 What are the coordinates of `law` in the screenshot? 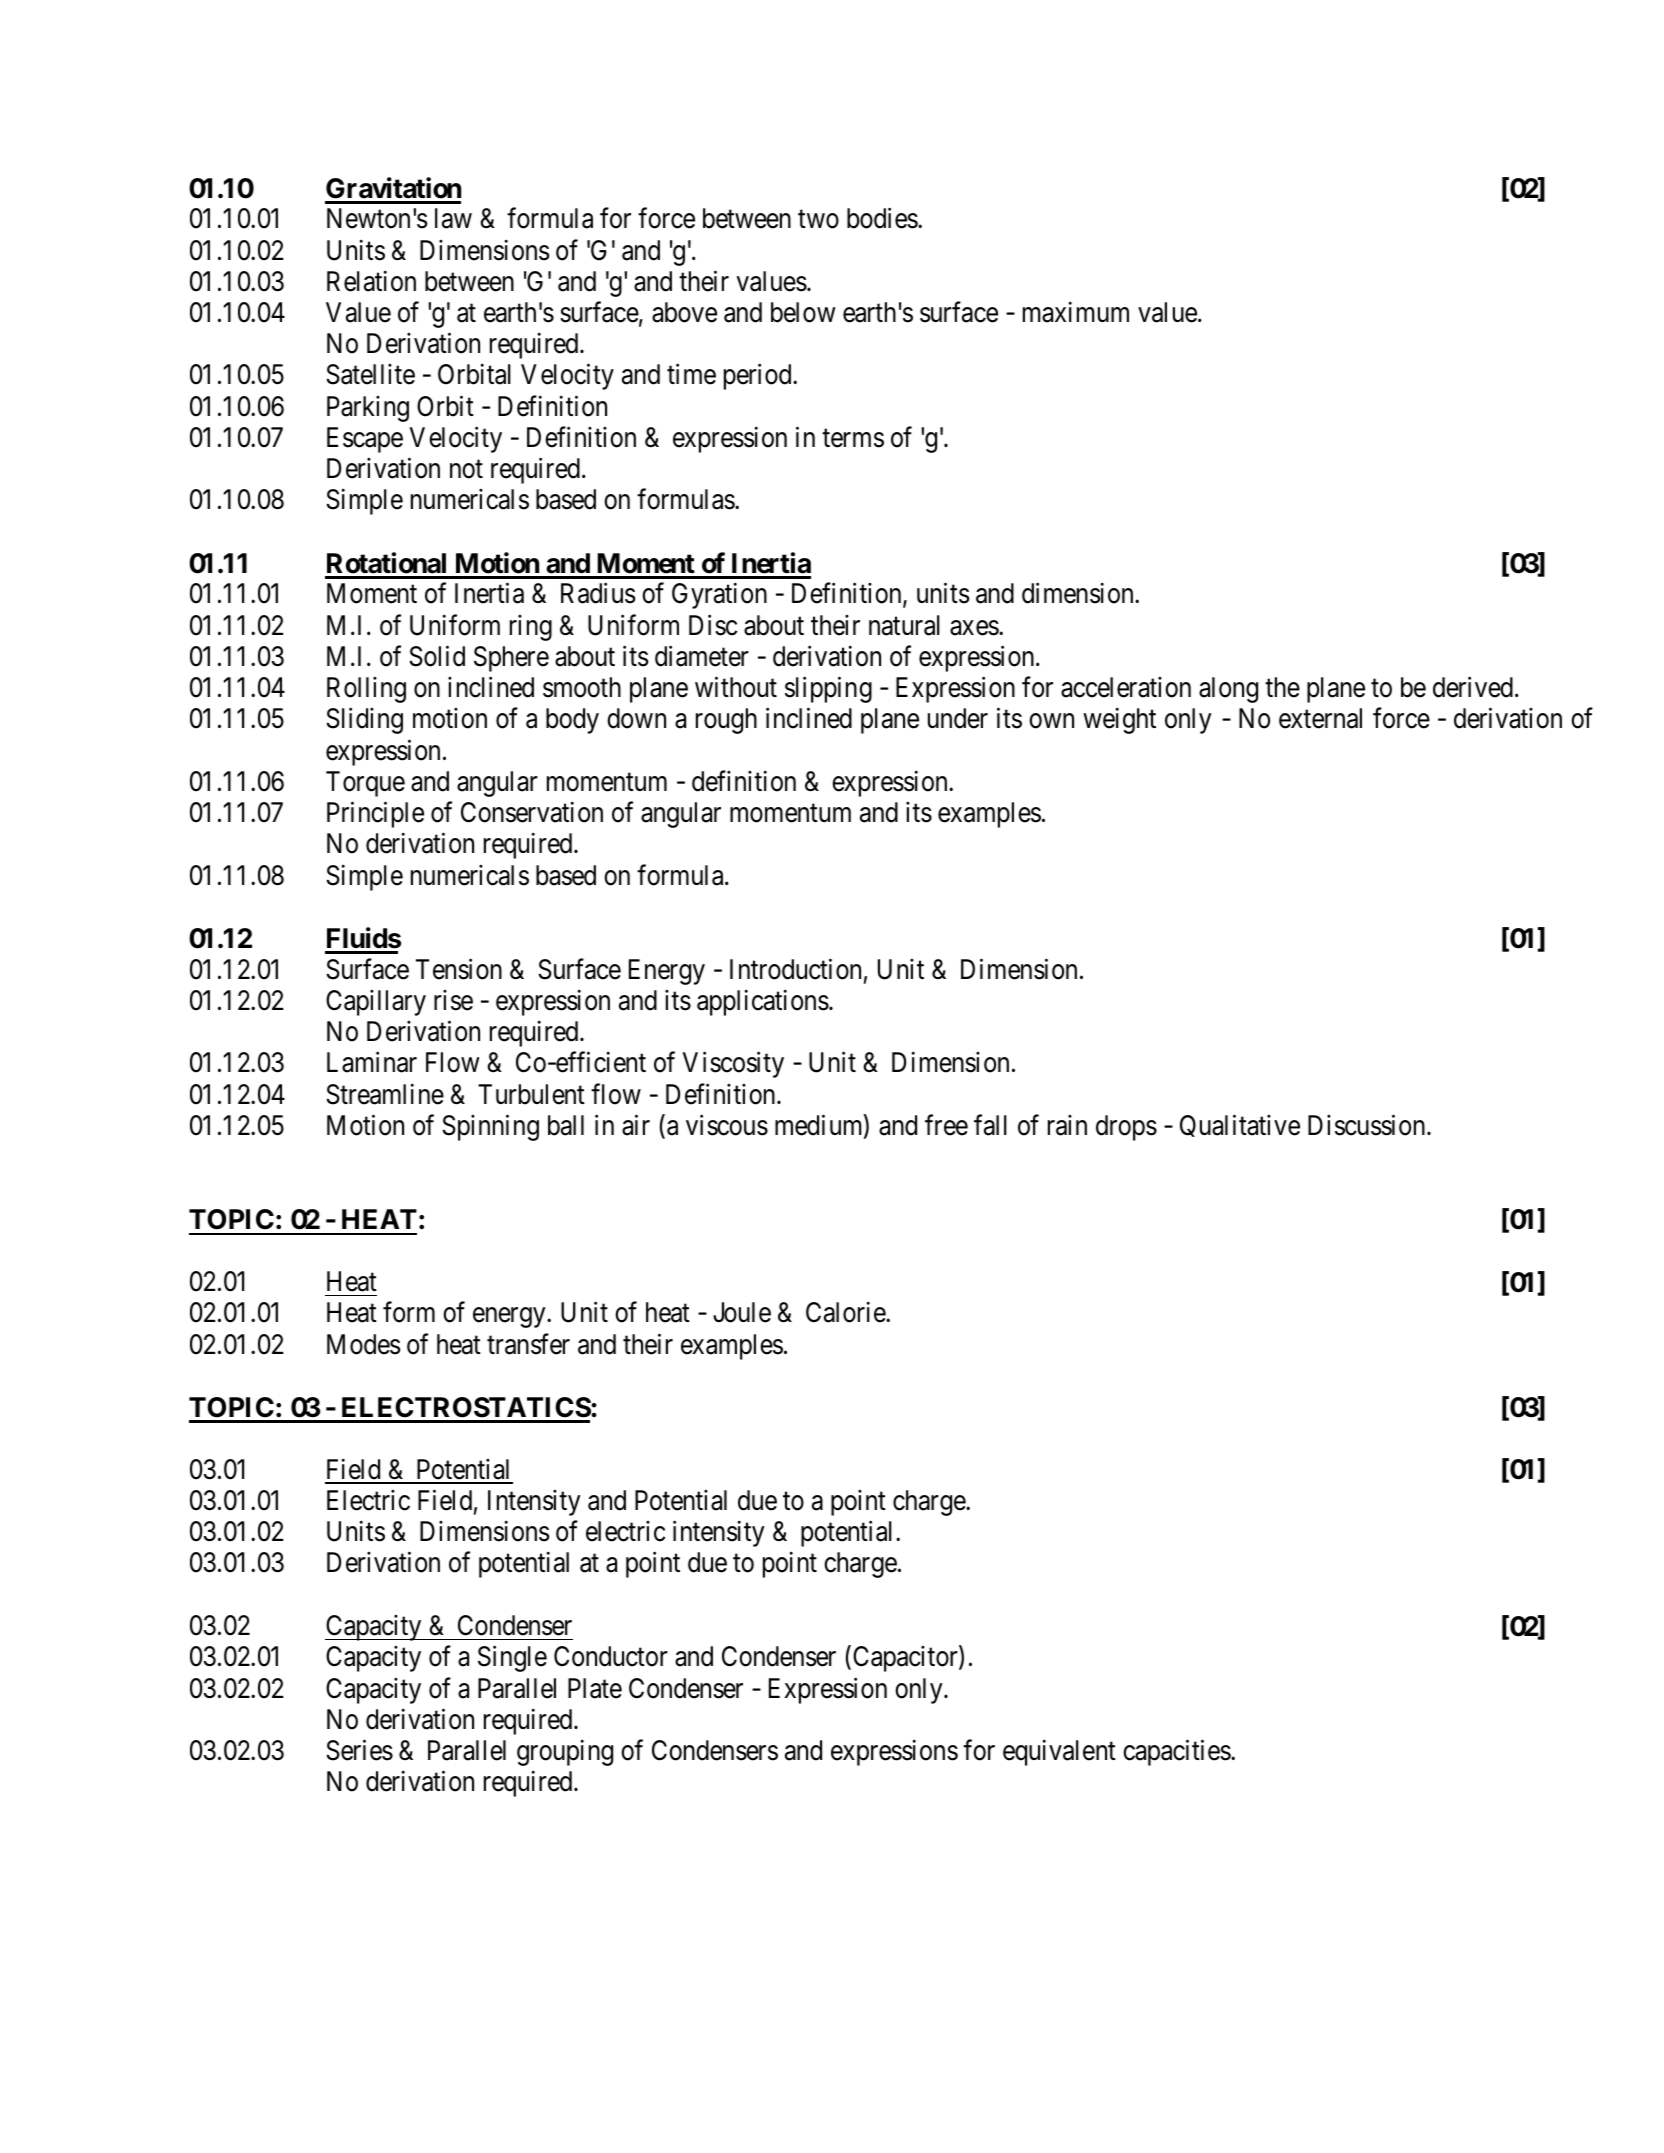 It's located at (453, 218).
